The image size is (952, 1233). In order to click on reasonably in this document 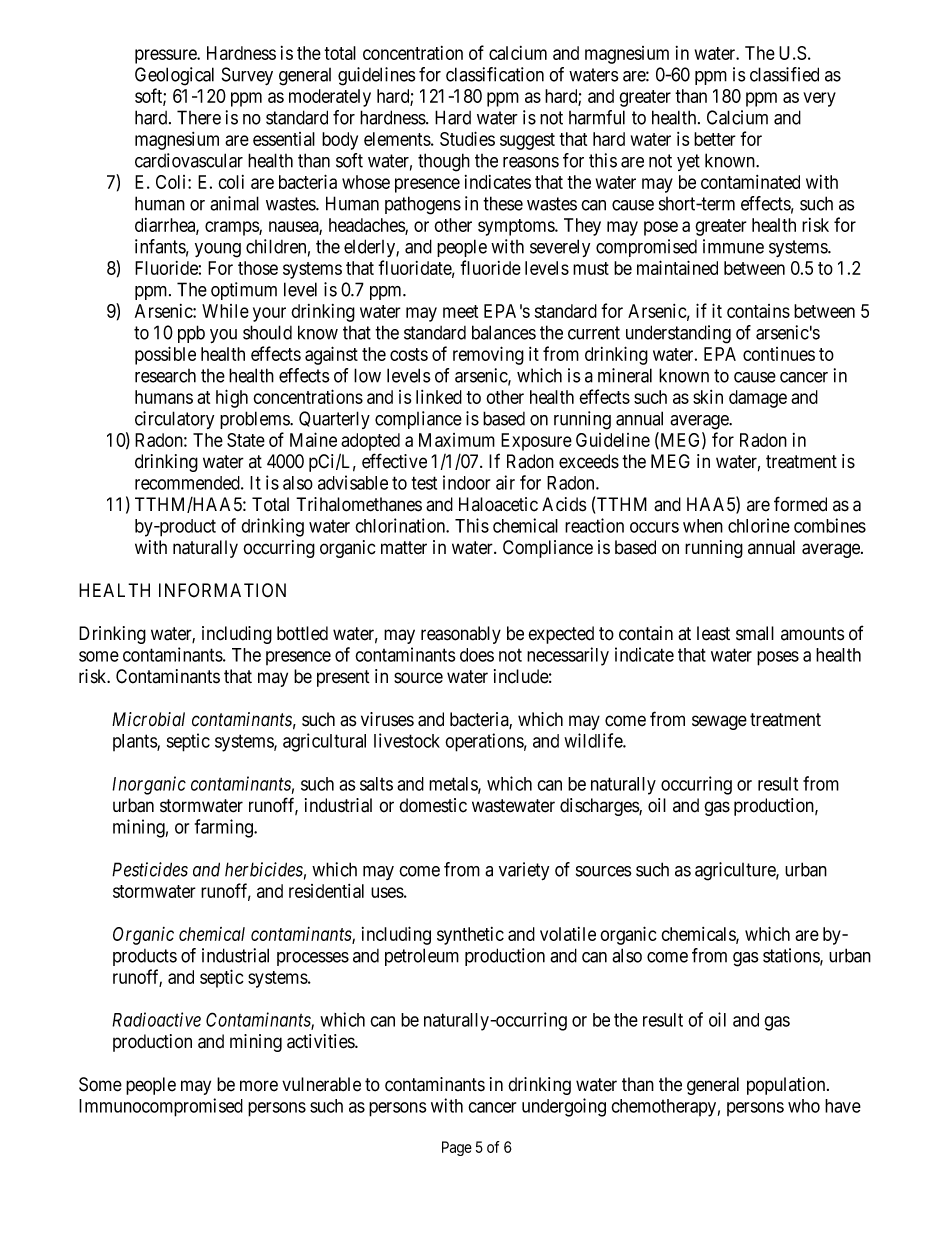, I will do `click(461, 635)`.
